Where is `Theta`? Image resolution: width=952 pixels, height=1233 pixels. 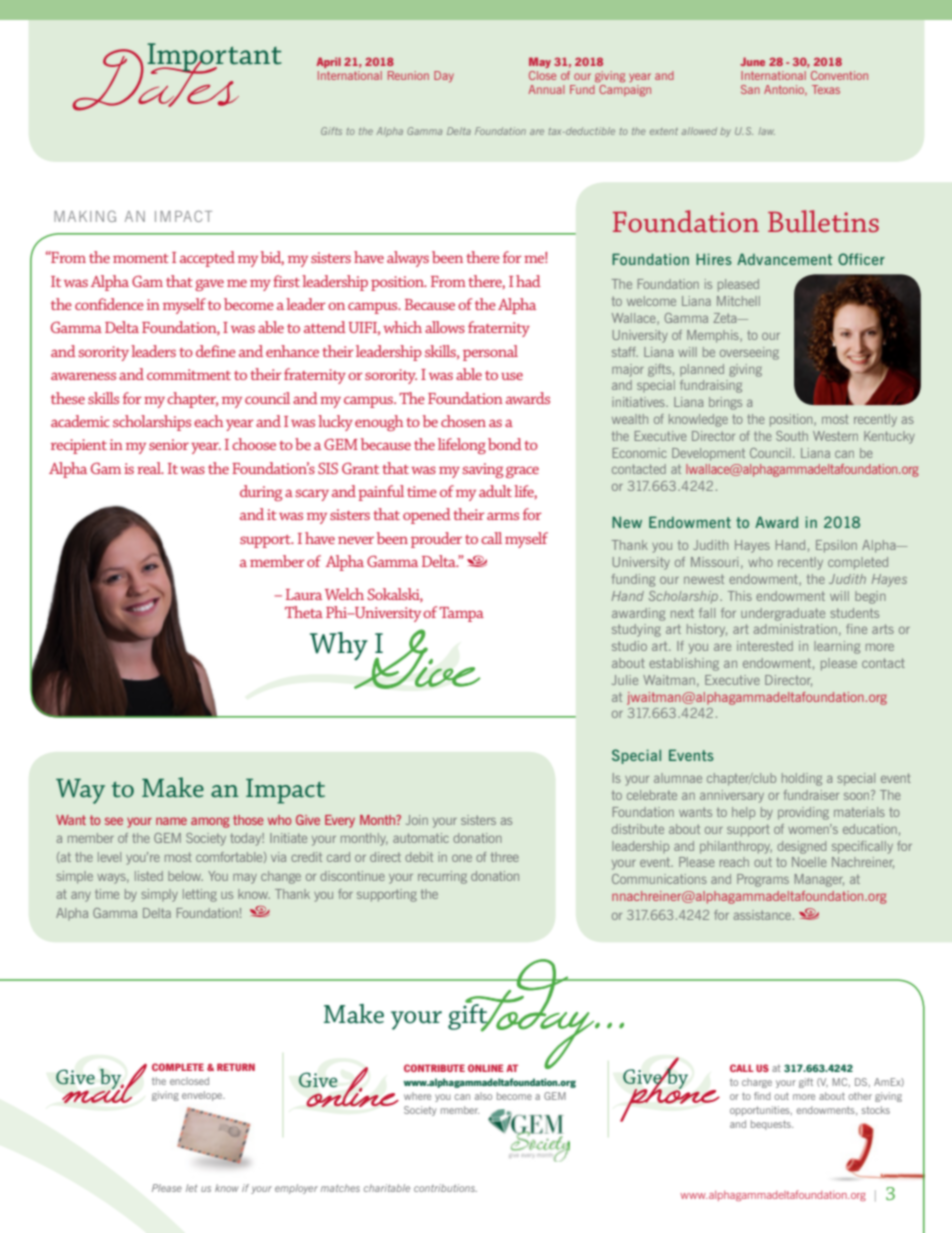 Theta is located at coordinates (304, 612).
